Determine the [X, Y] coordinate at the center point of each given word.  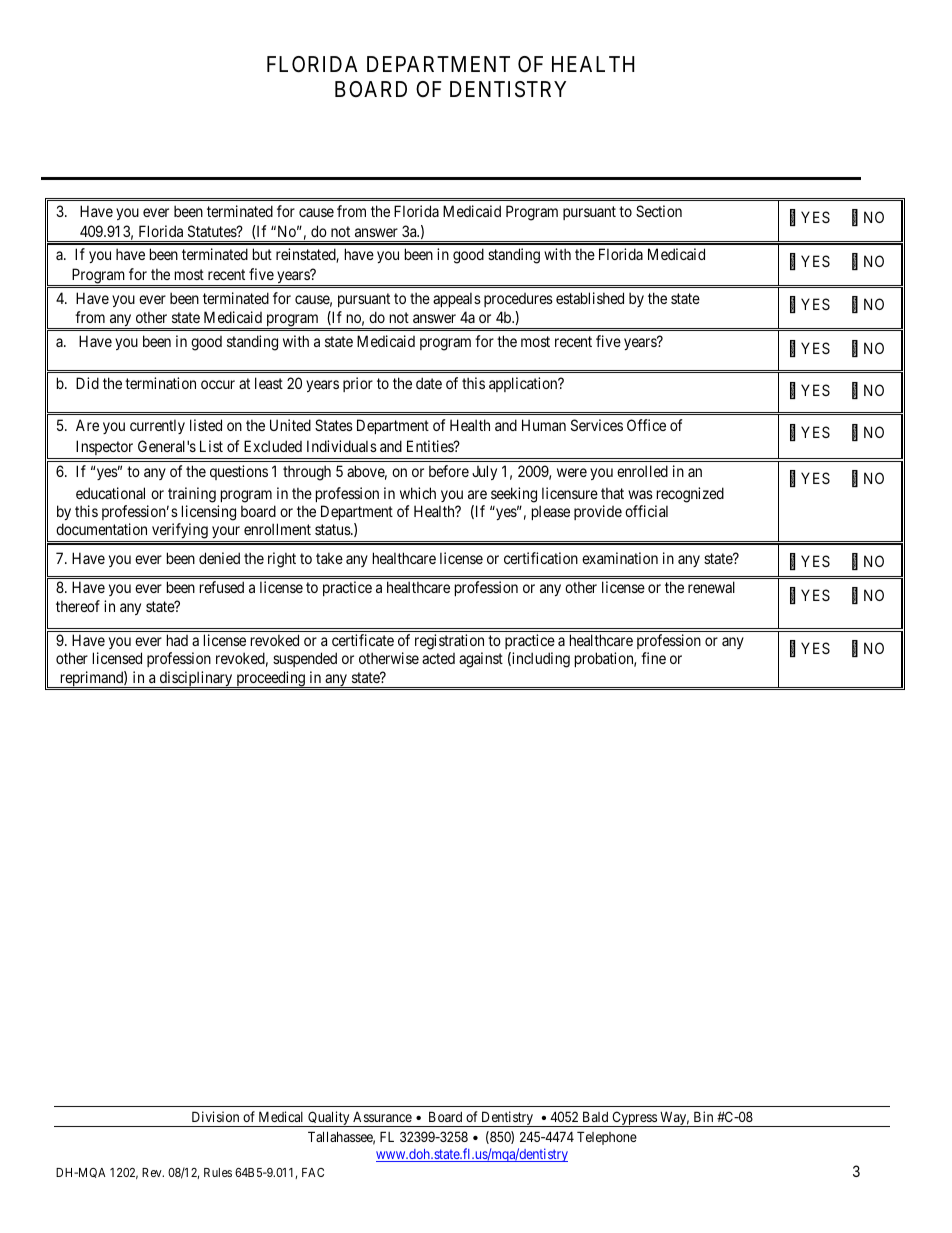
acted [438, 658]
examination [620, 558]
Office [646, 425]
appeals [457, 299]
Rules [218, 1172]
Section [659, 211]
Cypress [634, 1119]
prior [358, 384]
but [262, 254]
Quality [329, 1119]
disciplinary [196, 679]
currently [157, 426]
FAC [313, 1172]
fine [653, 658]
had [177, 640]
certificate [363, 640]
